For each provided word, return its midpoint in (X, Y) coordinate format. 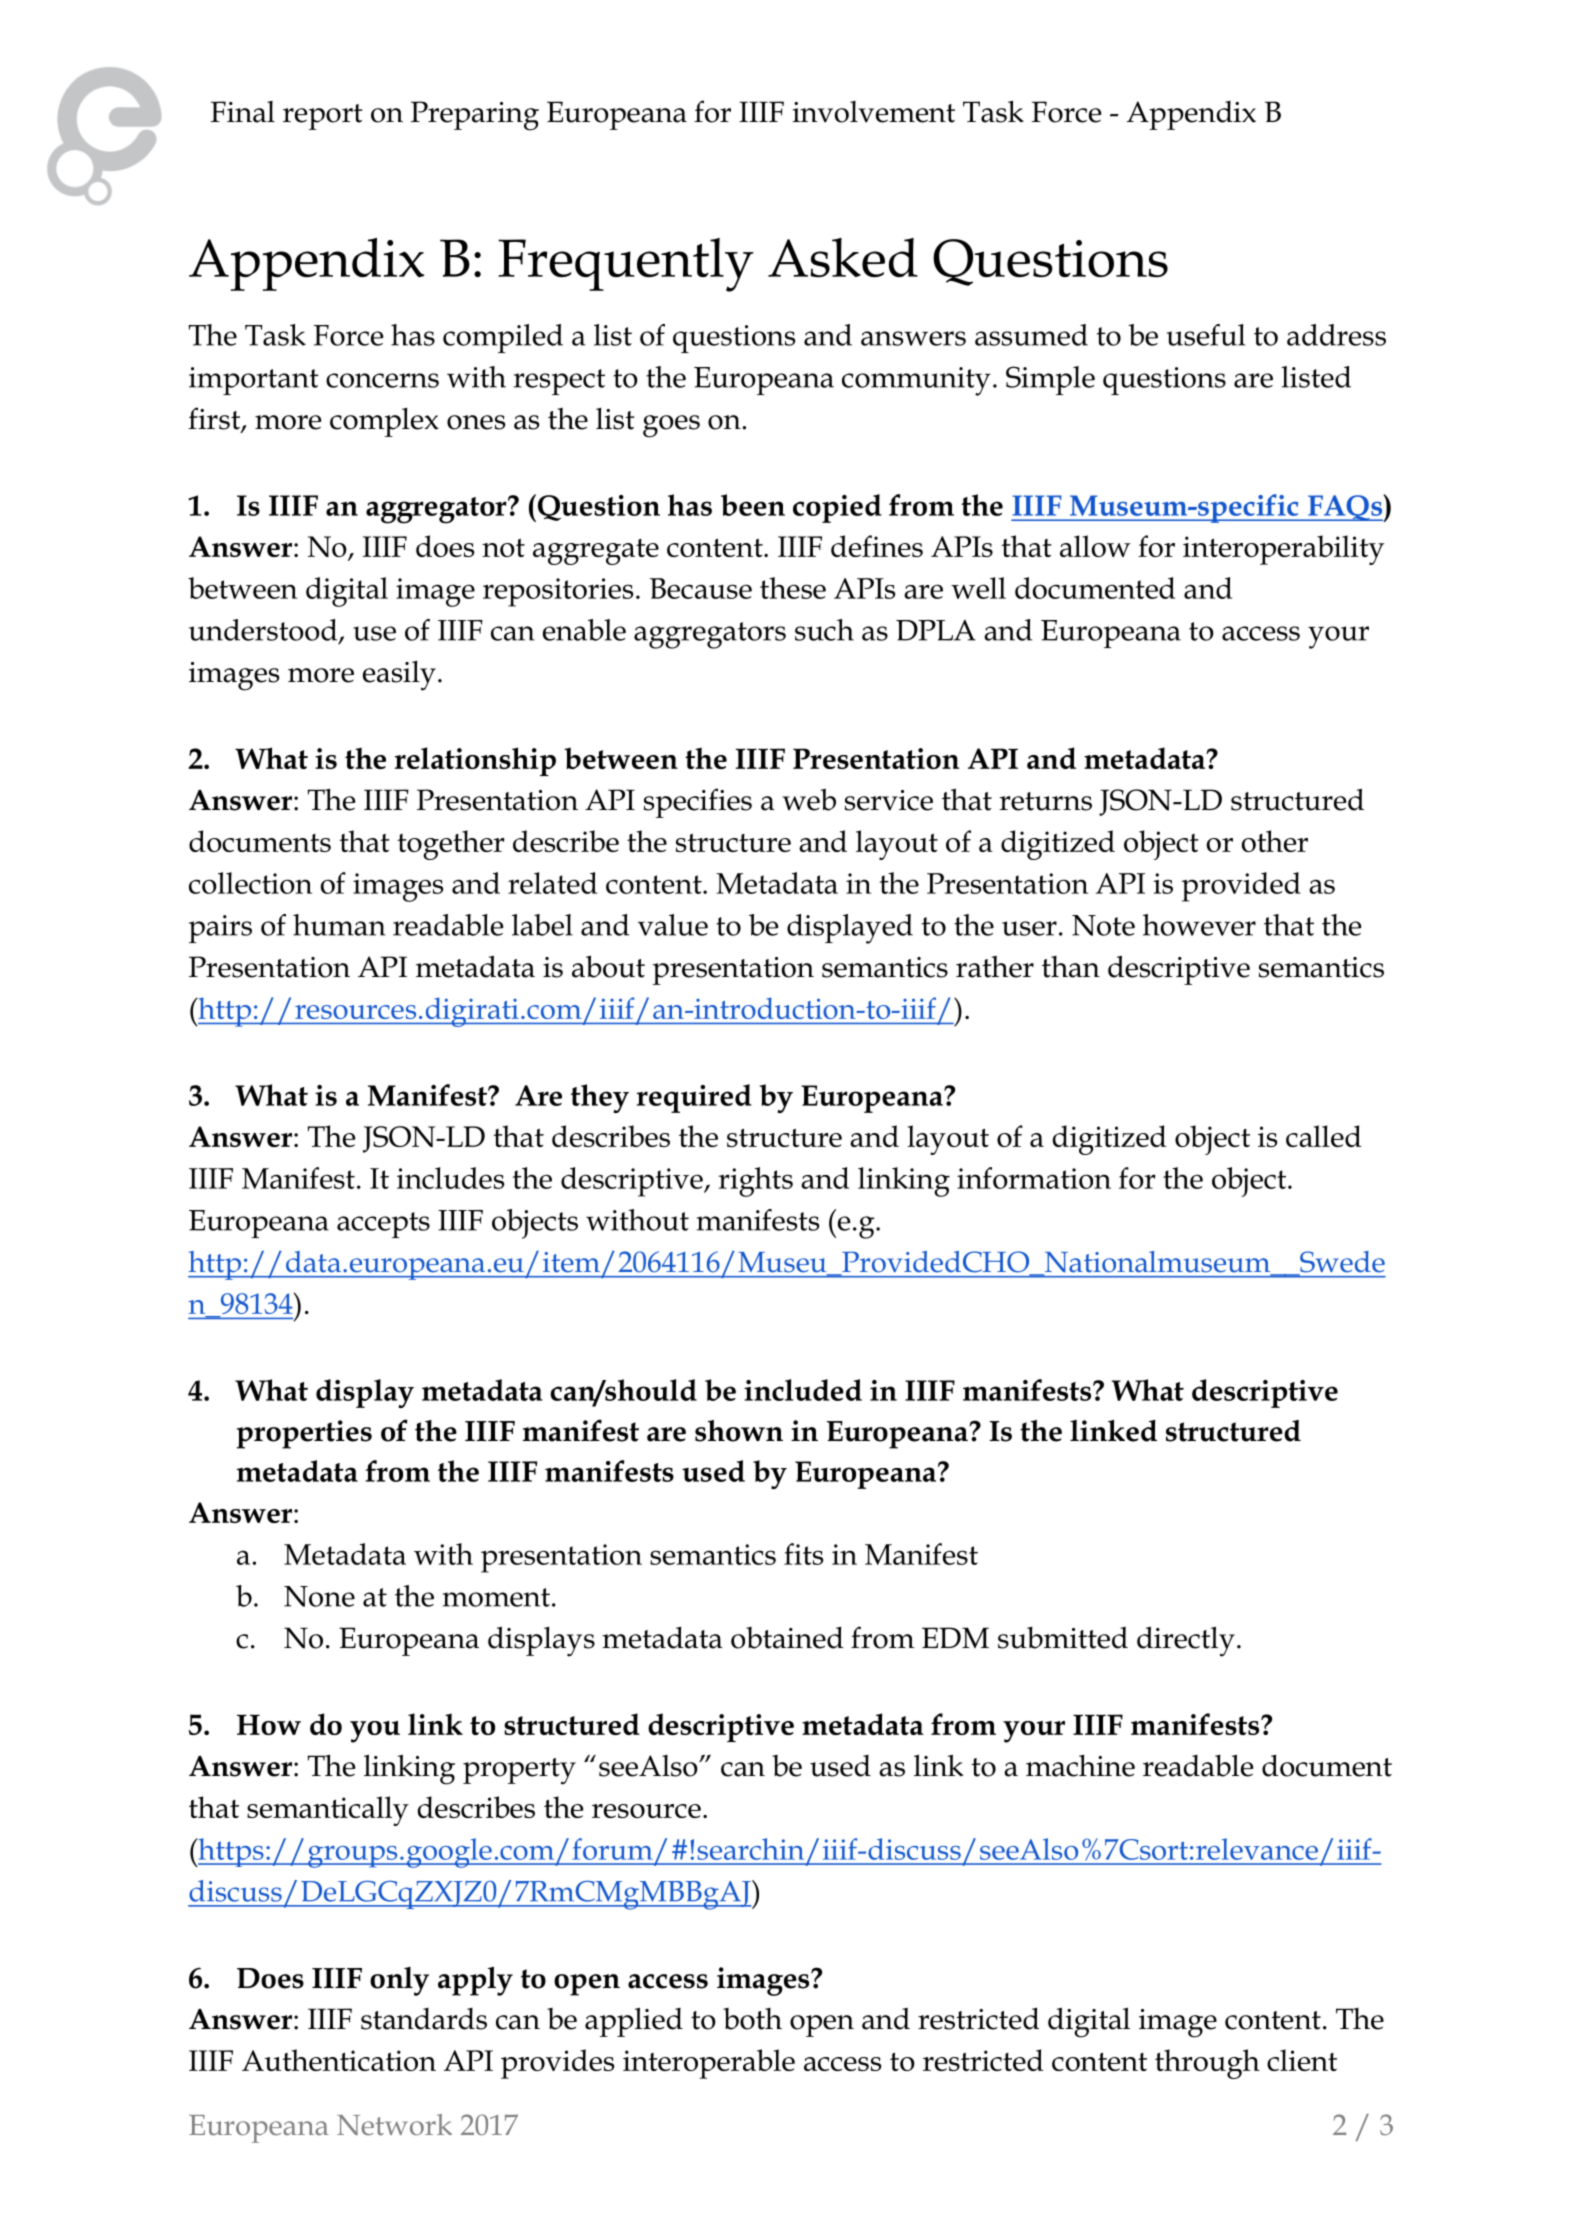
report (322, 117)
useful (1206, 335)
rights (756, 1182)
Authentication (339, 2060)
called (1324, 1136)
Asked (843, 258)
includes (450, 1178)
